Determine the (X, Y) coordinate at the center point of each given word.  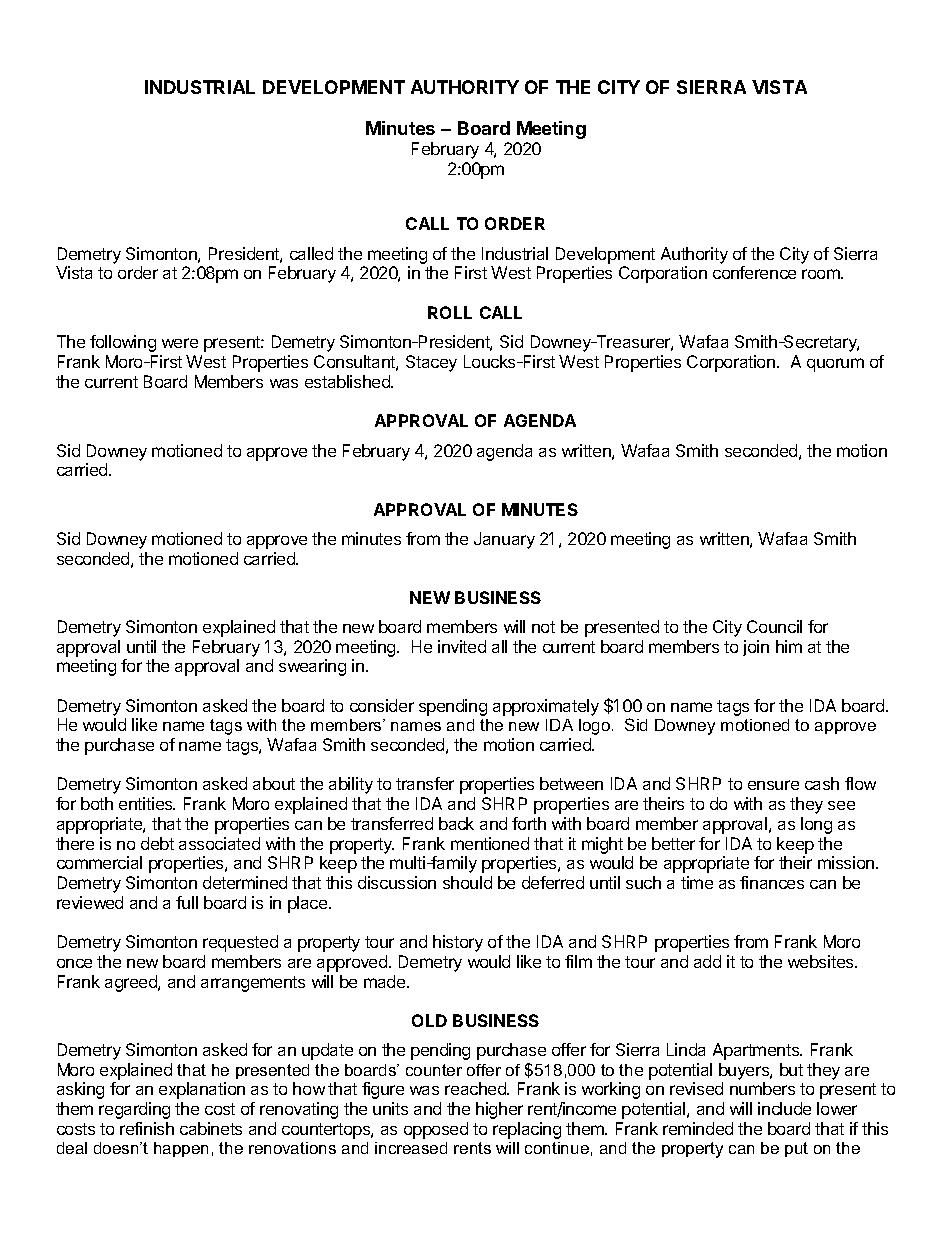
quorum (835, 365)
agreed (132, 983)
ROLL (450, 312)
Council (774, 626)
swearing (312, 667)
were (180, 343)
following (123, 343)
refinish (147, 1128)
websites (822, 961)
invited (462, 646)
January (504, 540)
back (456, 823)
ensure (773, 785)
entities (147, 803)
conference (754, 272)
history (458, 943)
